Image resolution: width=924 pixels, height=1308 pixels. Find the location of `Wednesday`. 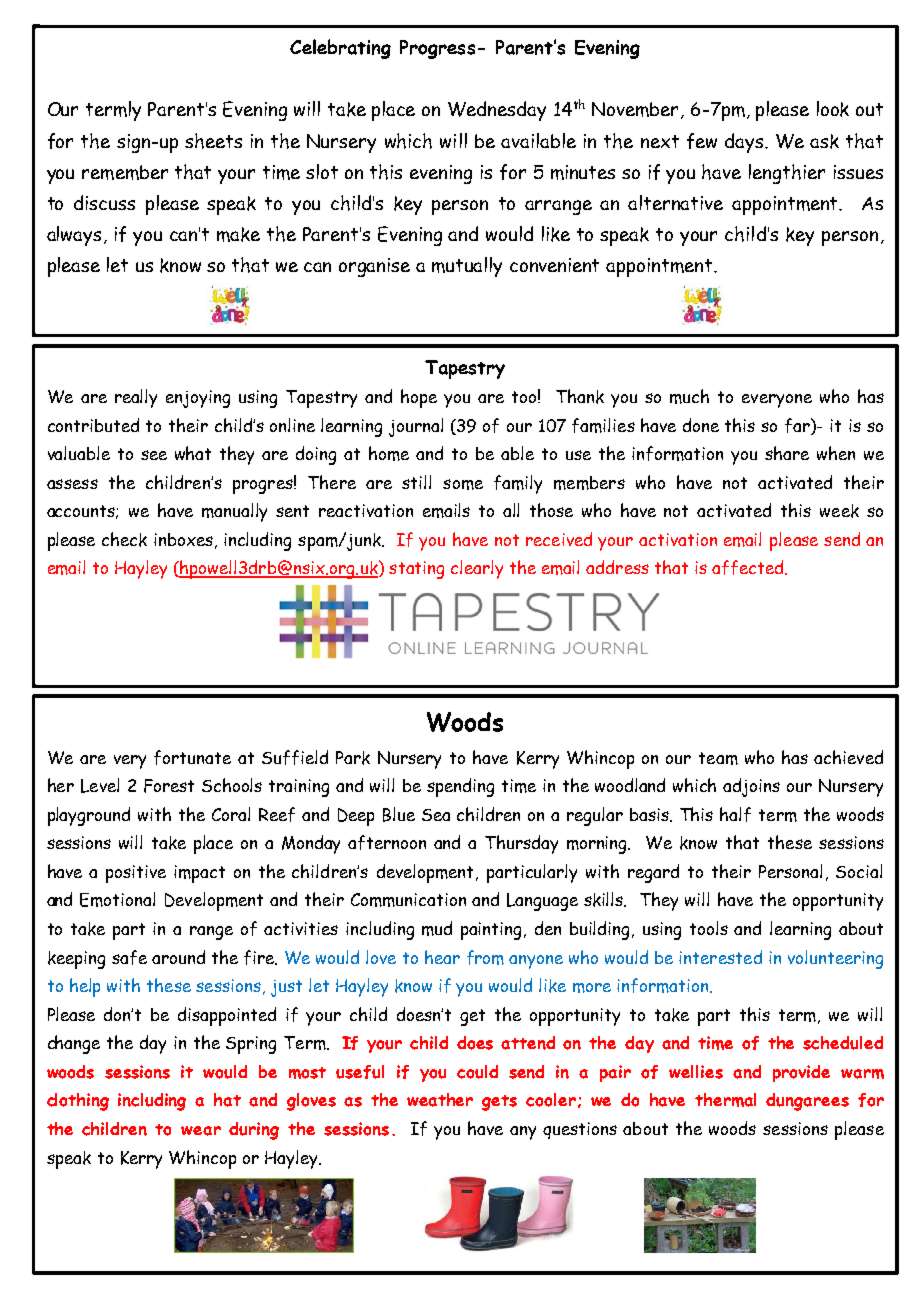

Wednesday is located at coordinates (497, 111).
